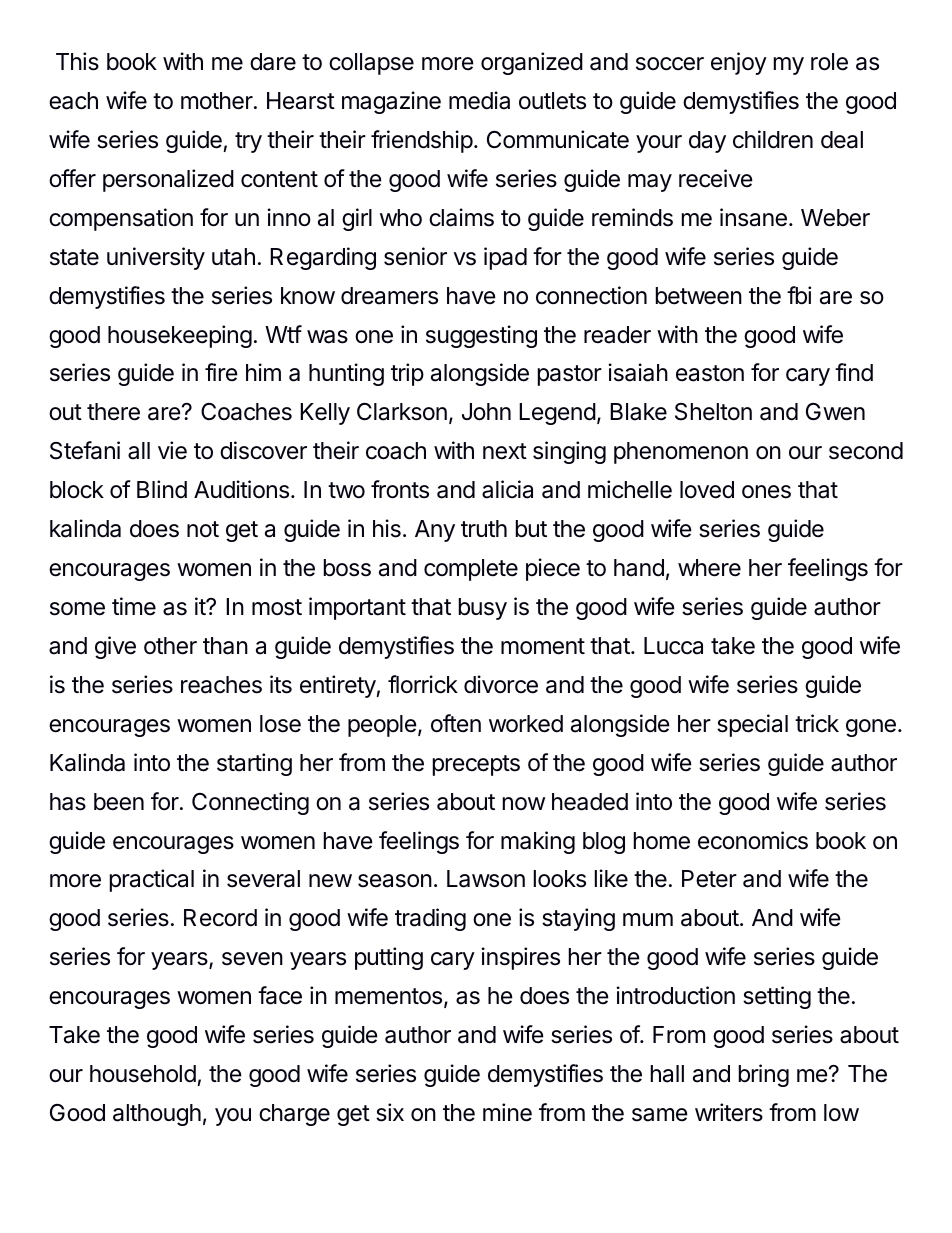  I want to click on complete, so click(471, 570).
